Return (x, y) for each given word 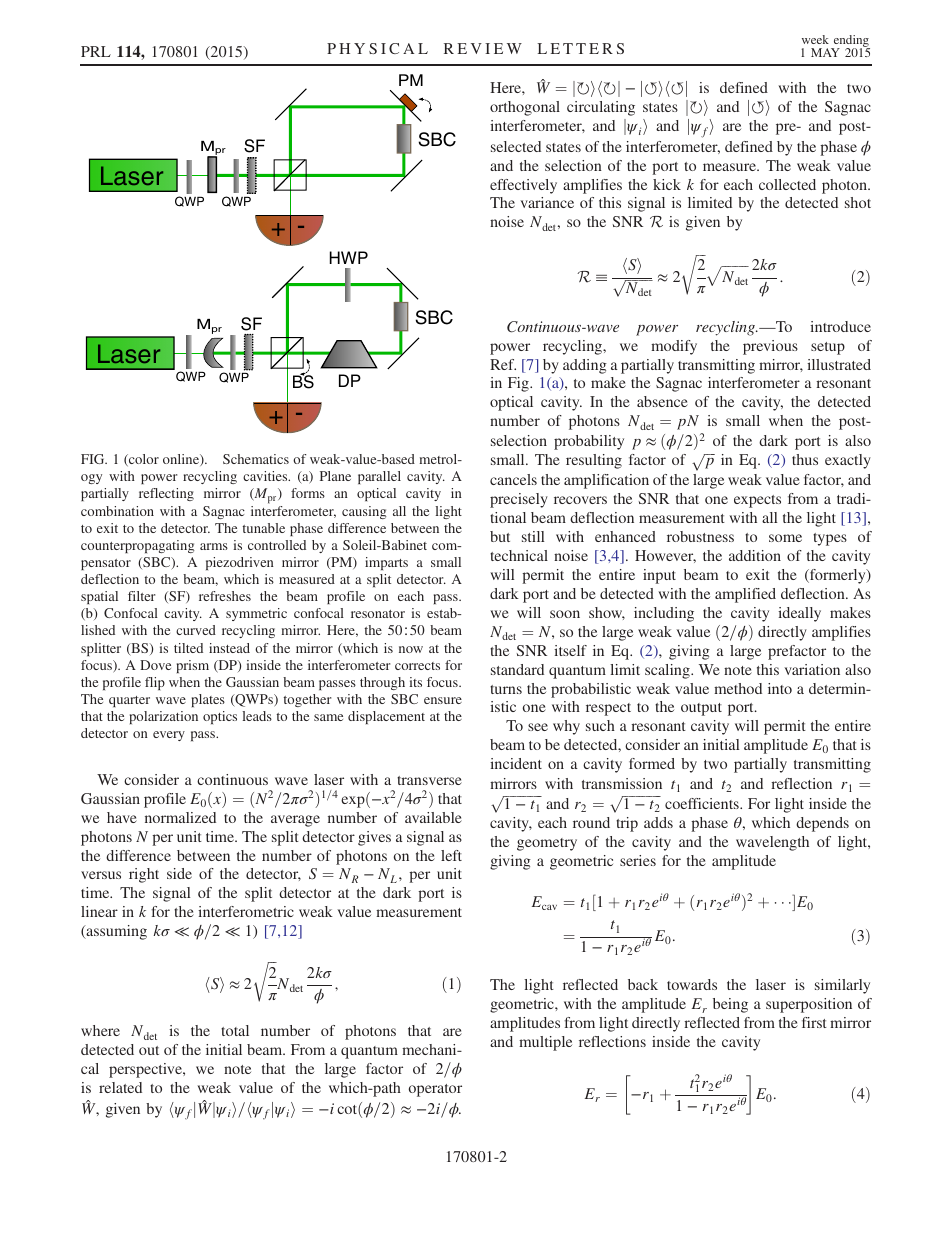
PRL (96, 51)
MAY (825, 52)
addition (755, 555)
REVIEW (483, 48)
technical (519, 555)
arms (214, 546)
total (235, 1030)
